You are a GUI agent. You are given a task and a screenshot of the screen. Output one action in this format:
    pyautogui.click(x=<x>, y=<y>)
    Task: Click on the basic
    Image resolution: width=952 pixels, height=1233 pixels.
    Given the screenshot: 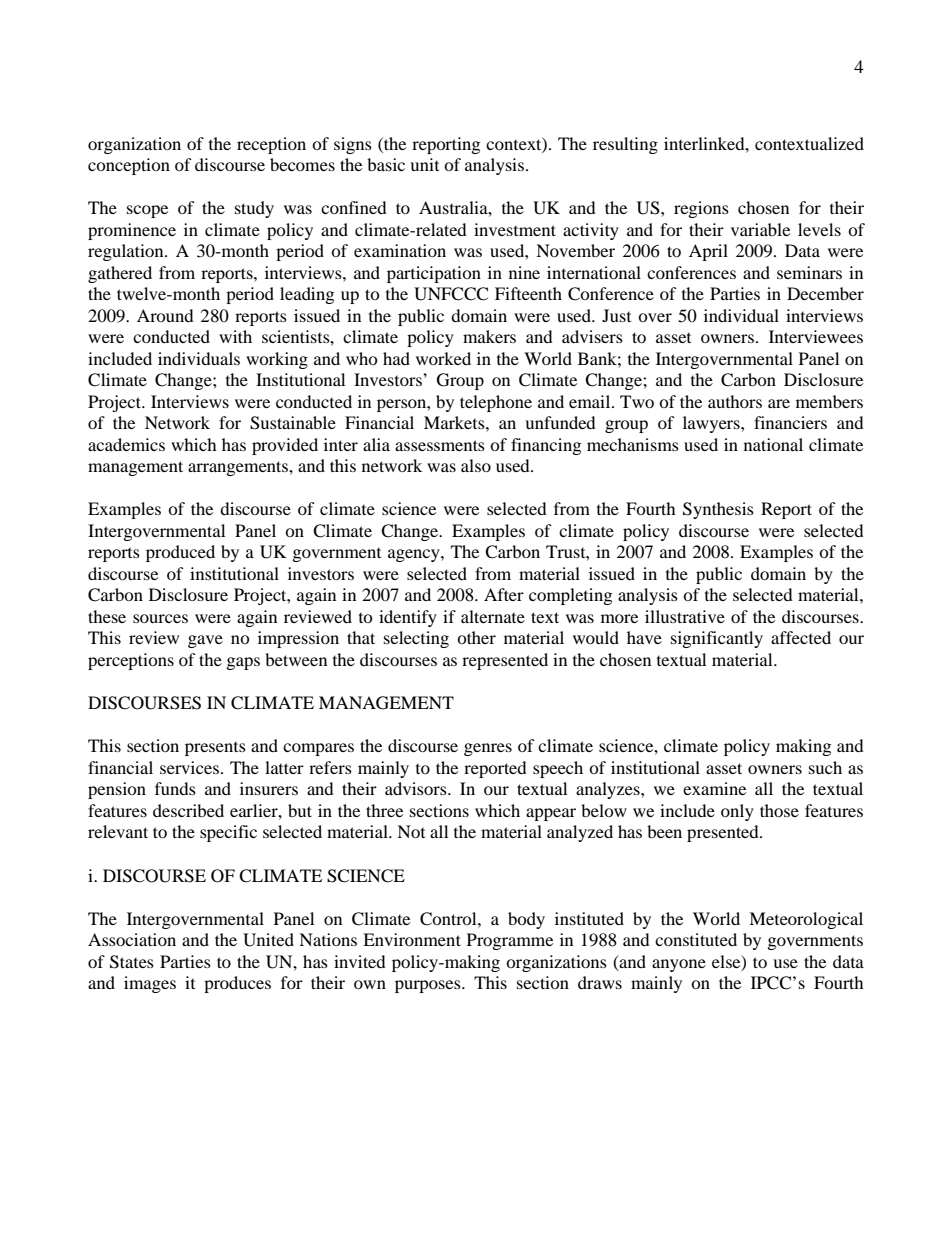 What is the action you would take?
    pyautogui.click(x=386, y=164)
